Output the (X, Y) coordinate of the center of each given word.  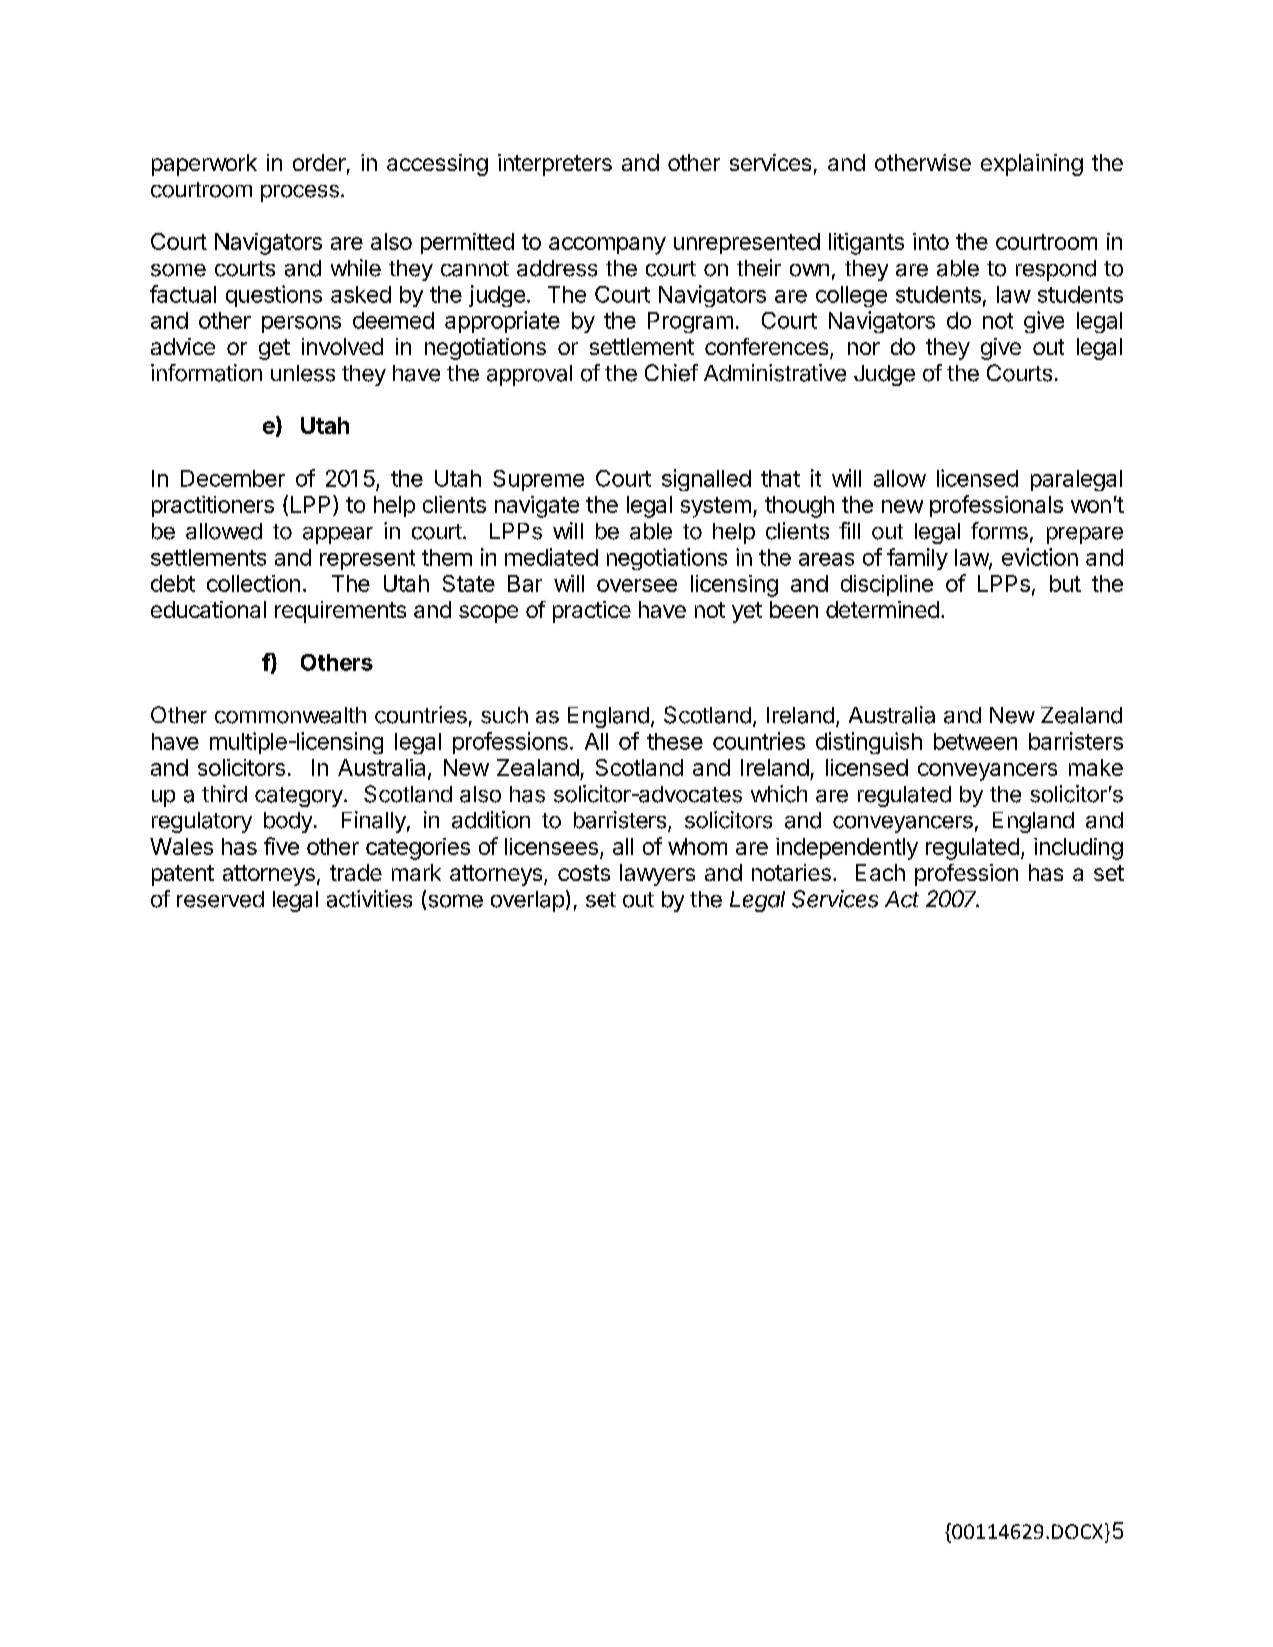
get (274, 349)
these (675, 741)
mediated (551, 557)
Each (880, 872)
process (300, 193)
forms (999, 531)
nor (864, 348)
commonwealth (290, 715)
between (975, 741)
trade (356, 872)
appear (338, 535)
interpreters (555, 165)
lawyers (657, 875)
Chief (671, 373)
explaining (1032, 165)
